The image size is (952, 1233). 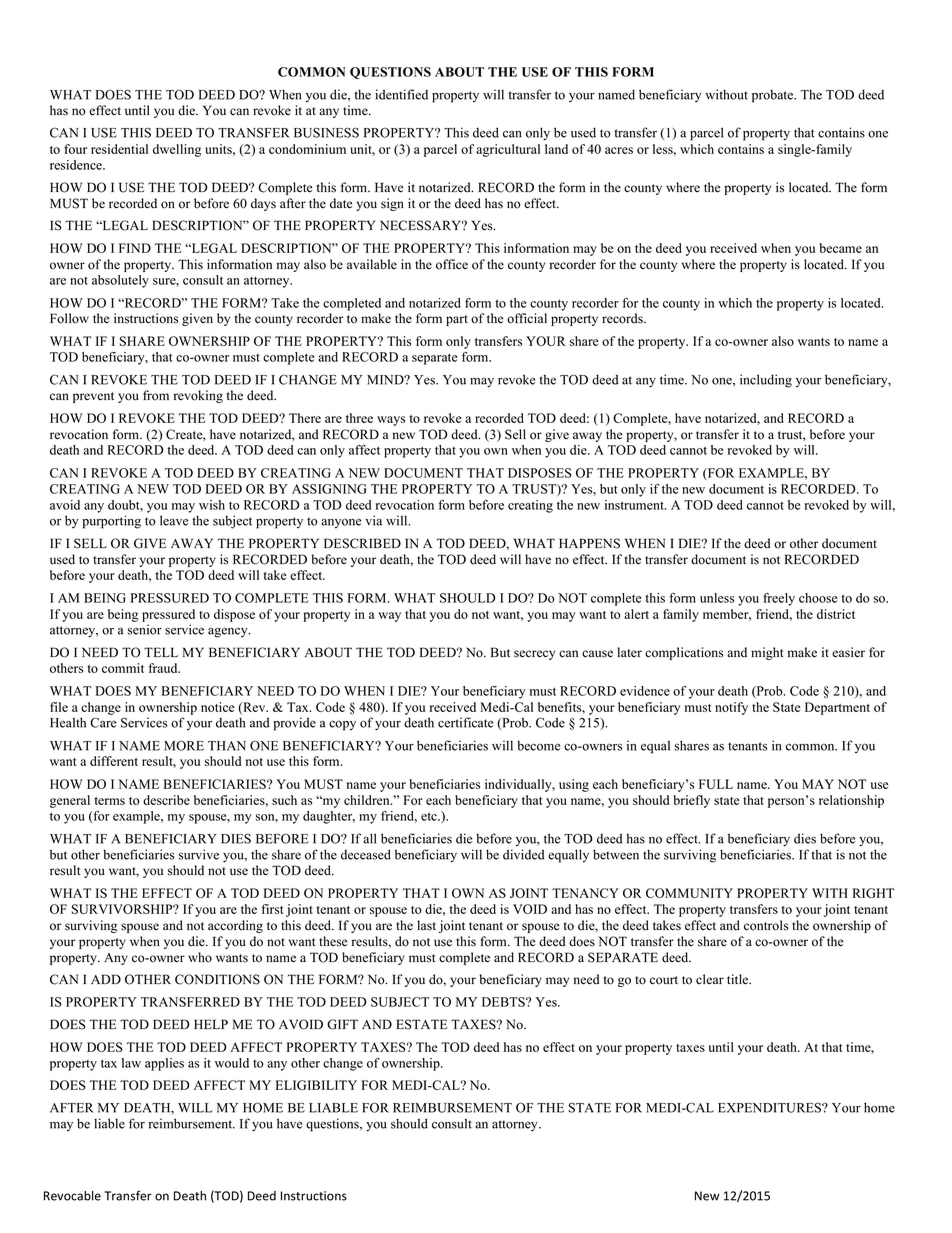 I want to click on dwelling, so click(x=177, y=150).
